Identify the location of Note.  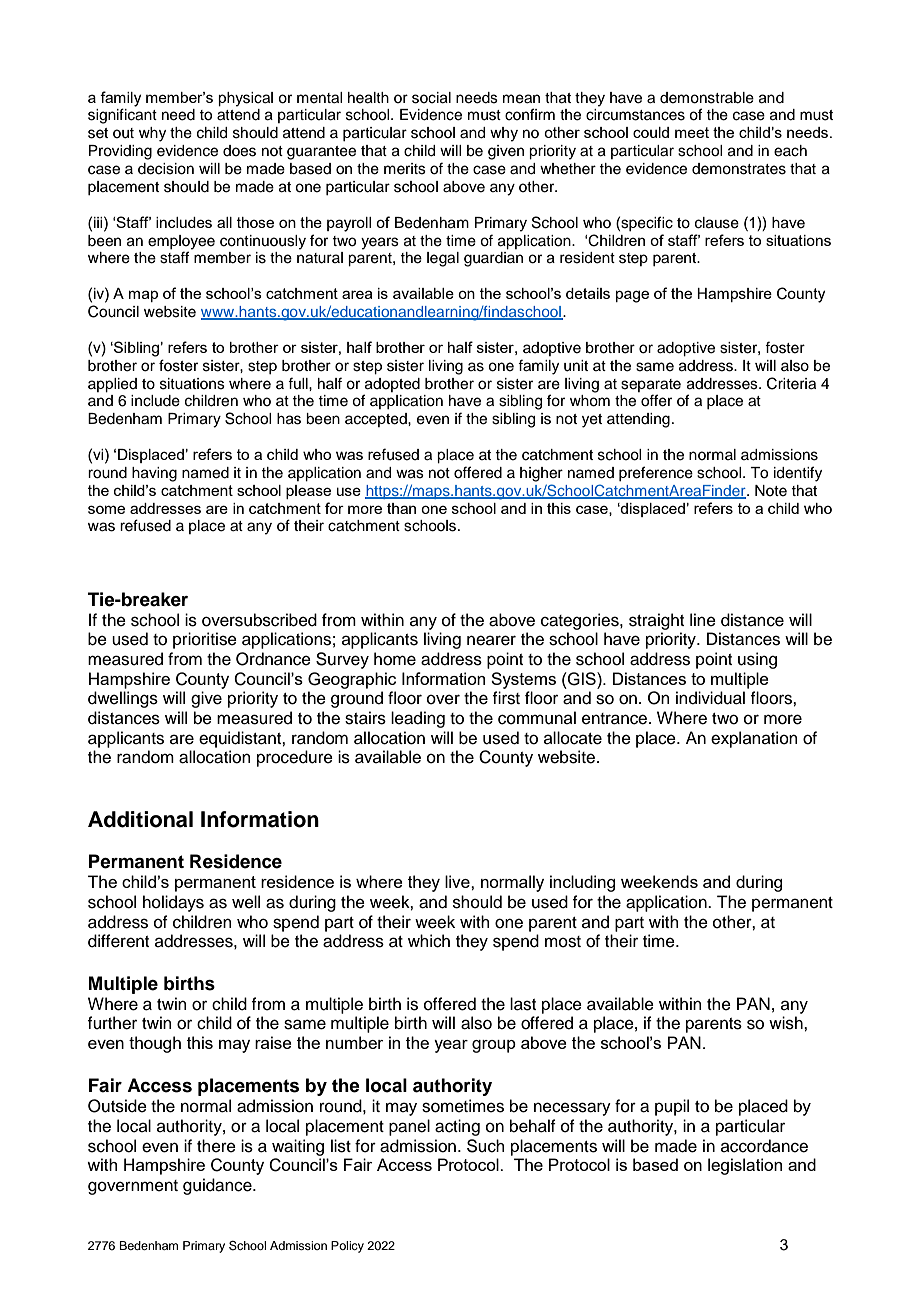
(771, 491).
